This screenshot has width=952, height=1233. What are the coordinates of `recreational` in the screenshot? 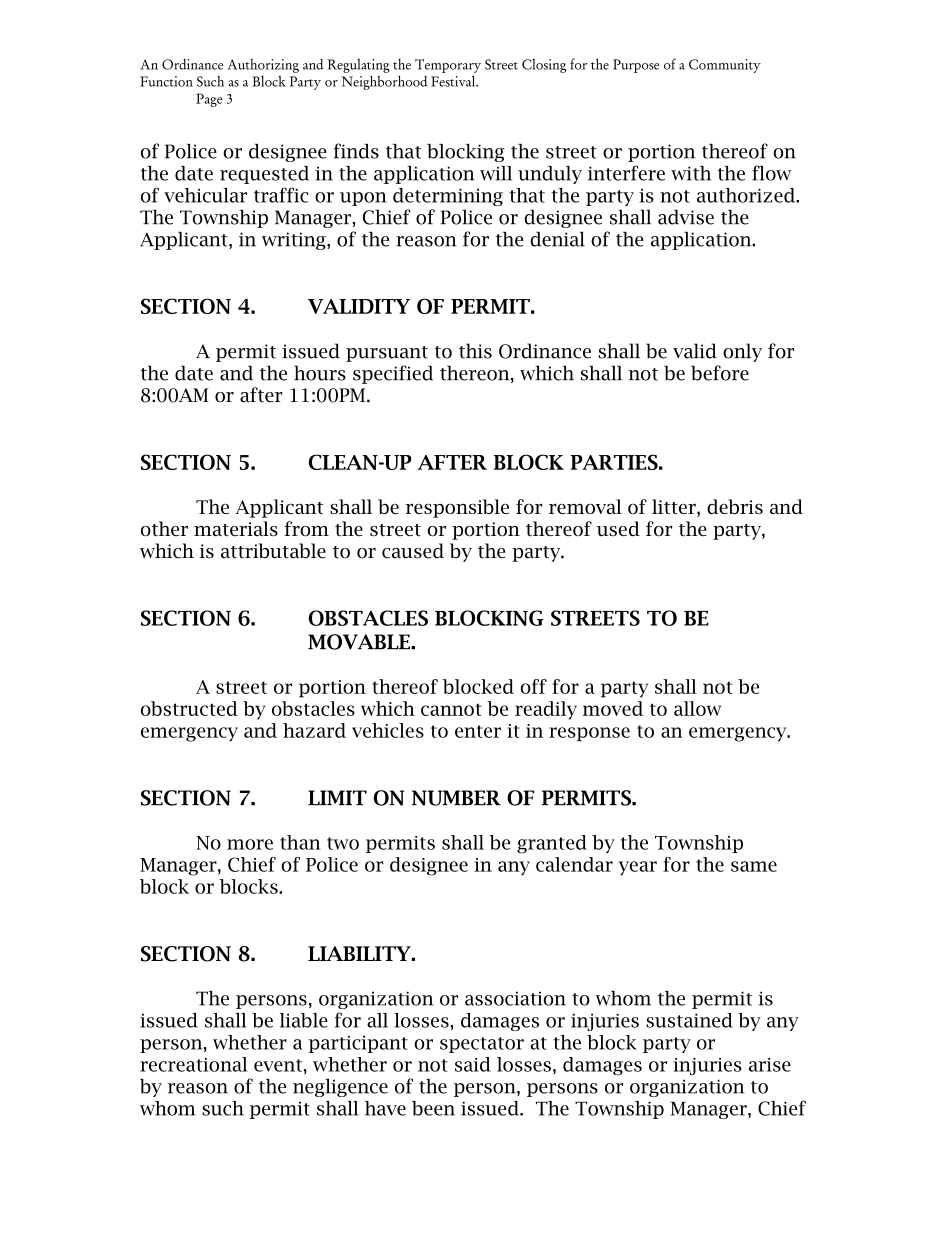 It's located at (193, 1064).
